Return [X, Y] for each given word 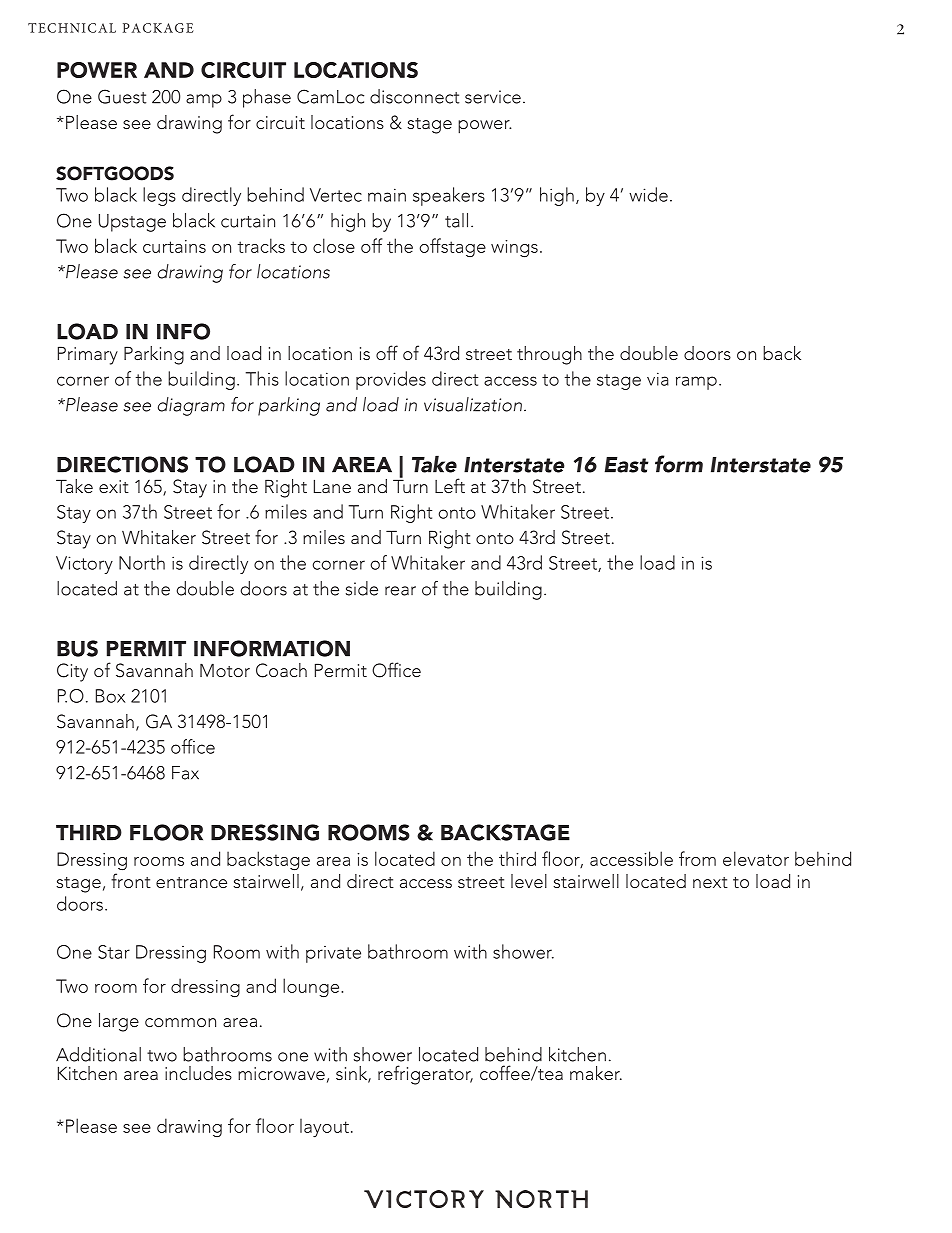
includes [198, 1073]
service [493, 97]
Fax [185, 773]
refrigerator [425, 1075]
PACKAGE [158, 28]
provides [391, 380]
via [658, 379]
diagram [191, 406]
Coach [281, 670]
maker [596, 1073]
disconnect [414, 96]
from [697, 858]
